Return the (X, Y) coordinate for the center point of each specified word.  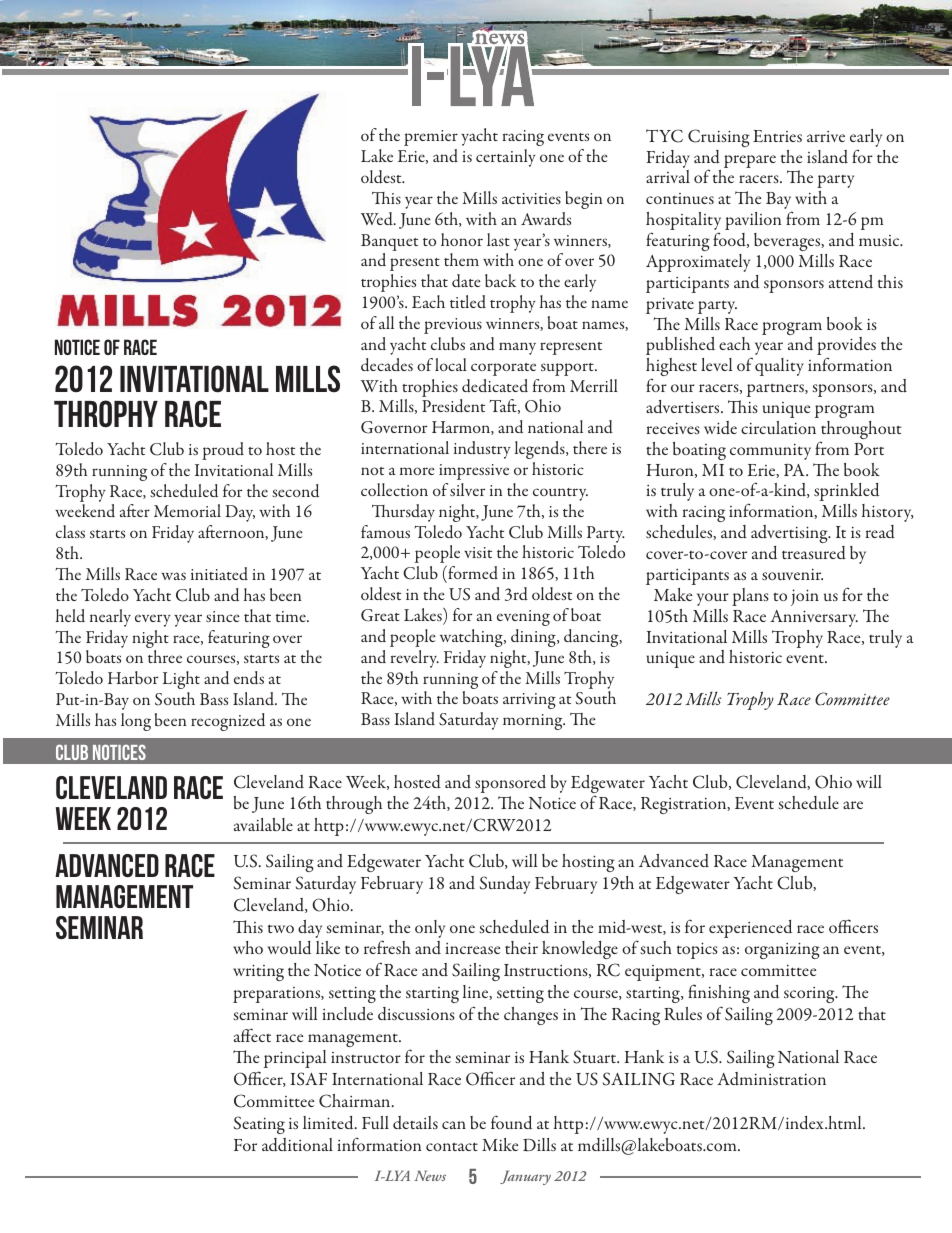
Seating (259, 1125)
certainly (506, 158)
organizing (782, 950)
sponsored (510, 784)
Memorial (187, 510)
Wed (378, 219)
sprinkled (846, 492)
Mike (500, 1144)
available (263, 824)
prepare (750, 161)
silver (467, 489)
